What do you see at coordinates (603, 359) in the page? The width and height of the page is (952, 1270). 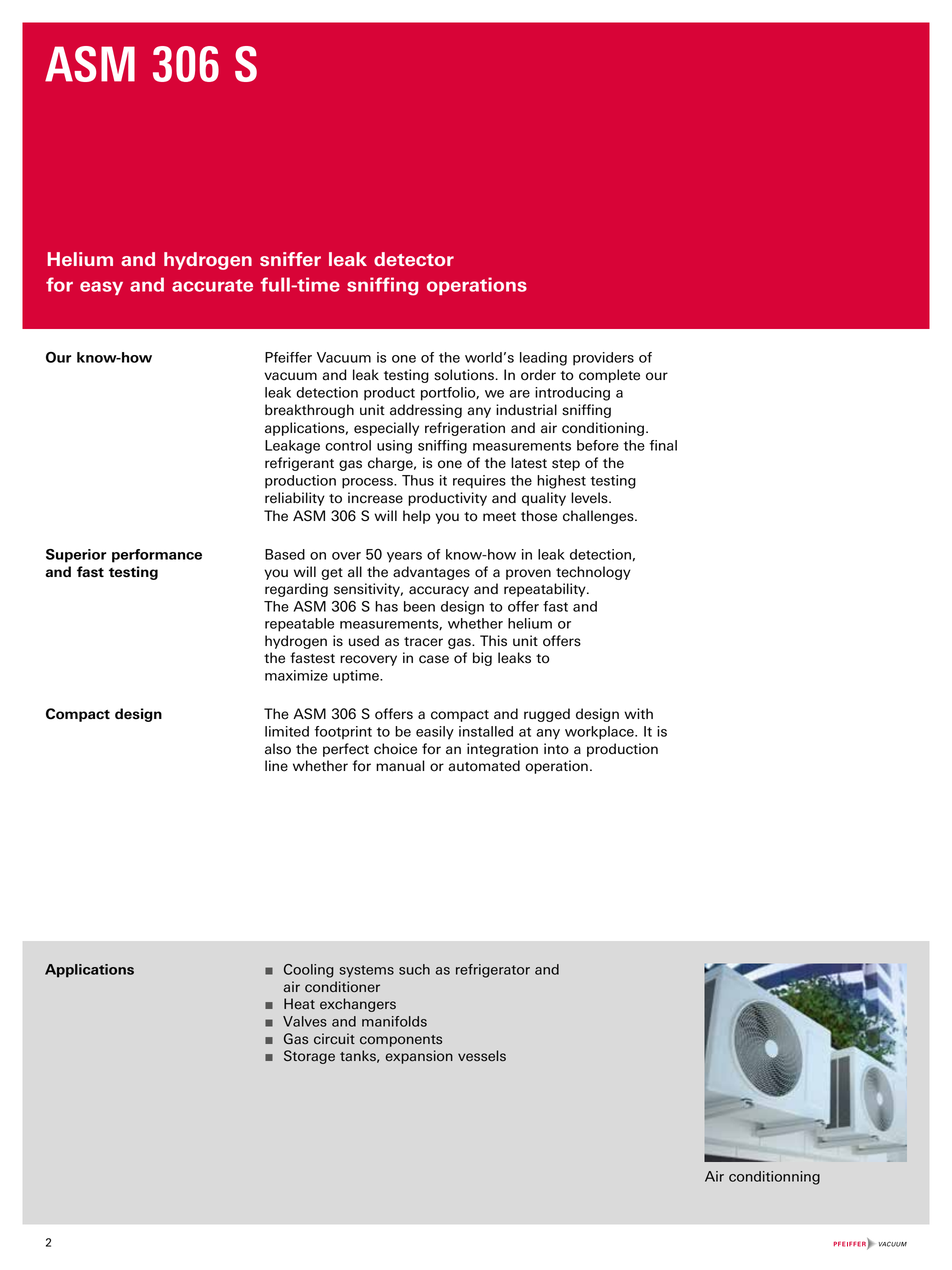 I see `providers` at bounding box center [603, 359].
